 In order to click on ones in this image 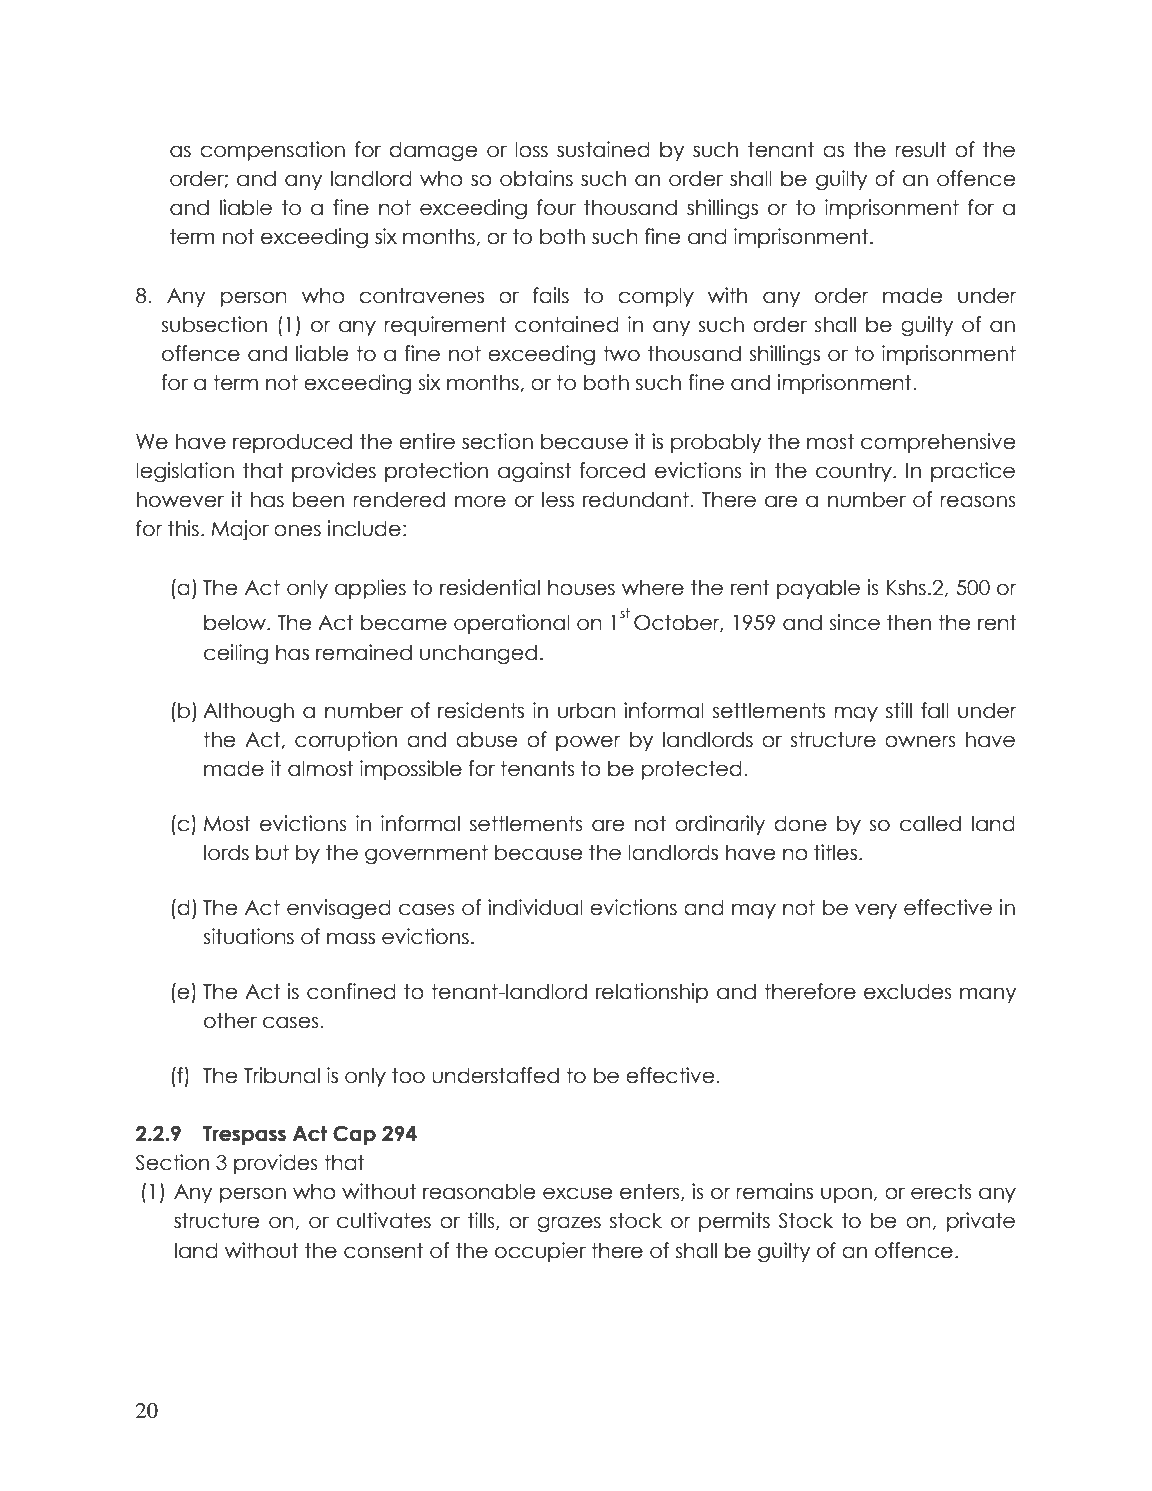, I will do `click(297, 530)`.
